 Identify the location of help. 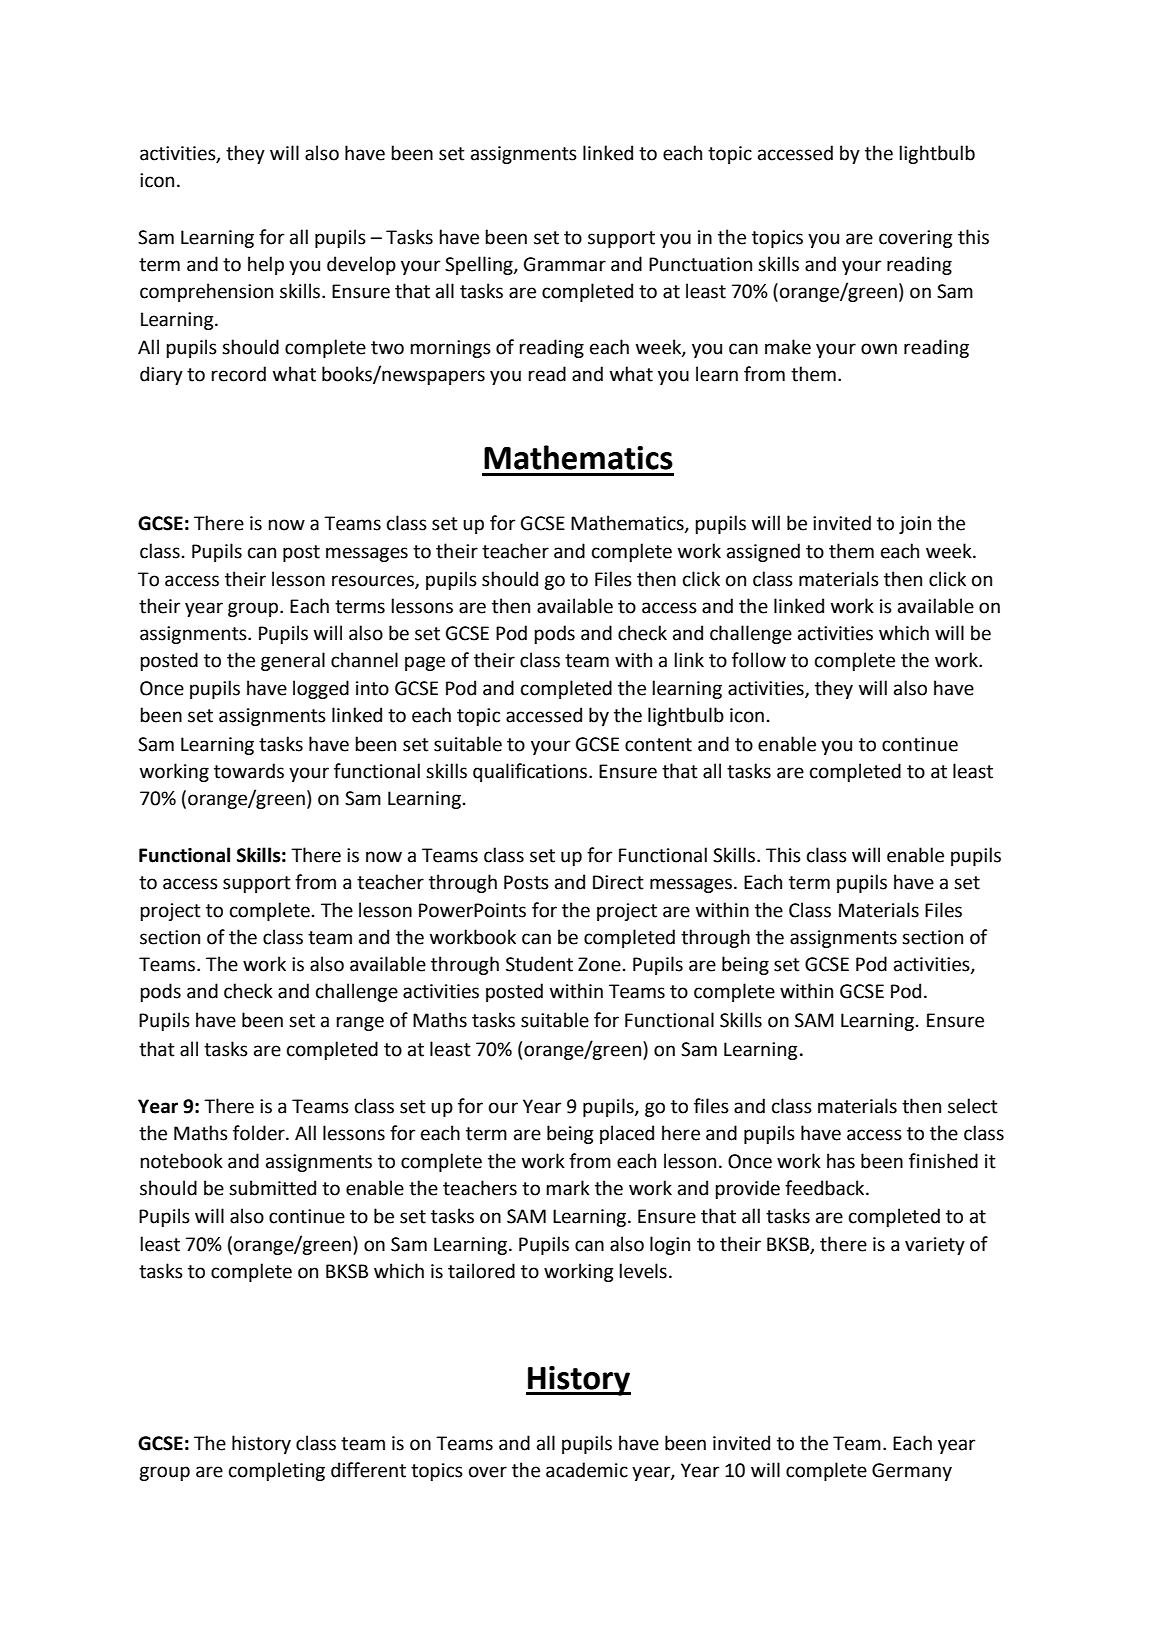
(266, 265).
